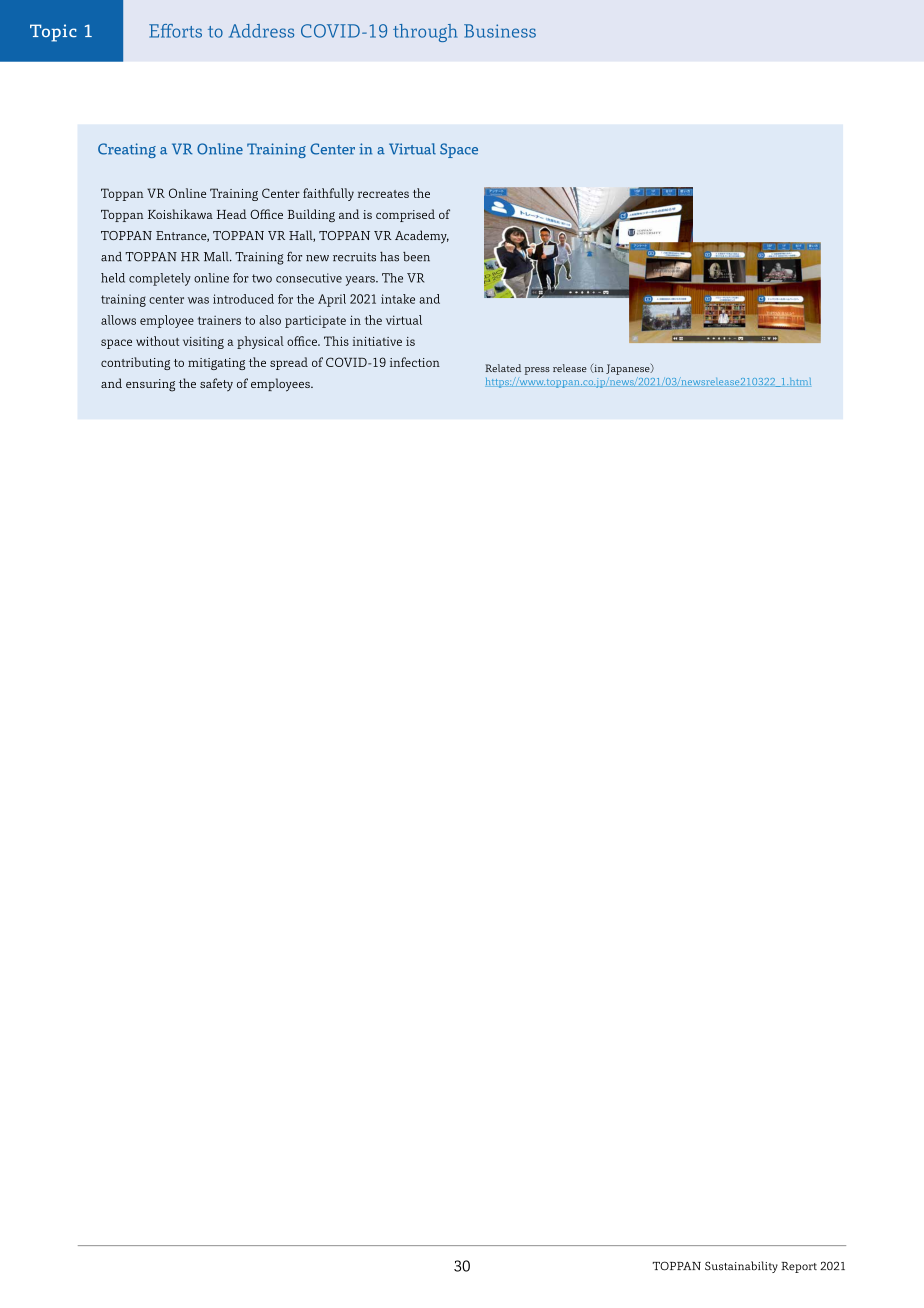 Image resolution: width=924 pixels, height=1308 pixels. Describe the element at coordinates (289, 363) in the screenshot. I see `spread` at that location.
